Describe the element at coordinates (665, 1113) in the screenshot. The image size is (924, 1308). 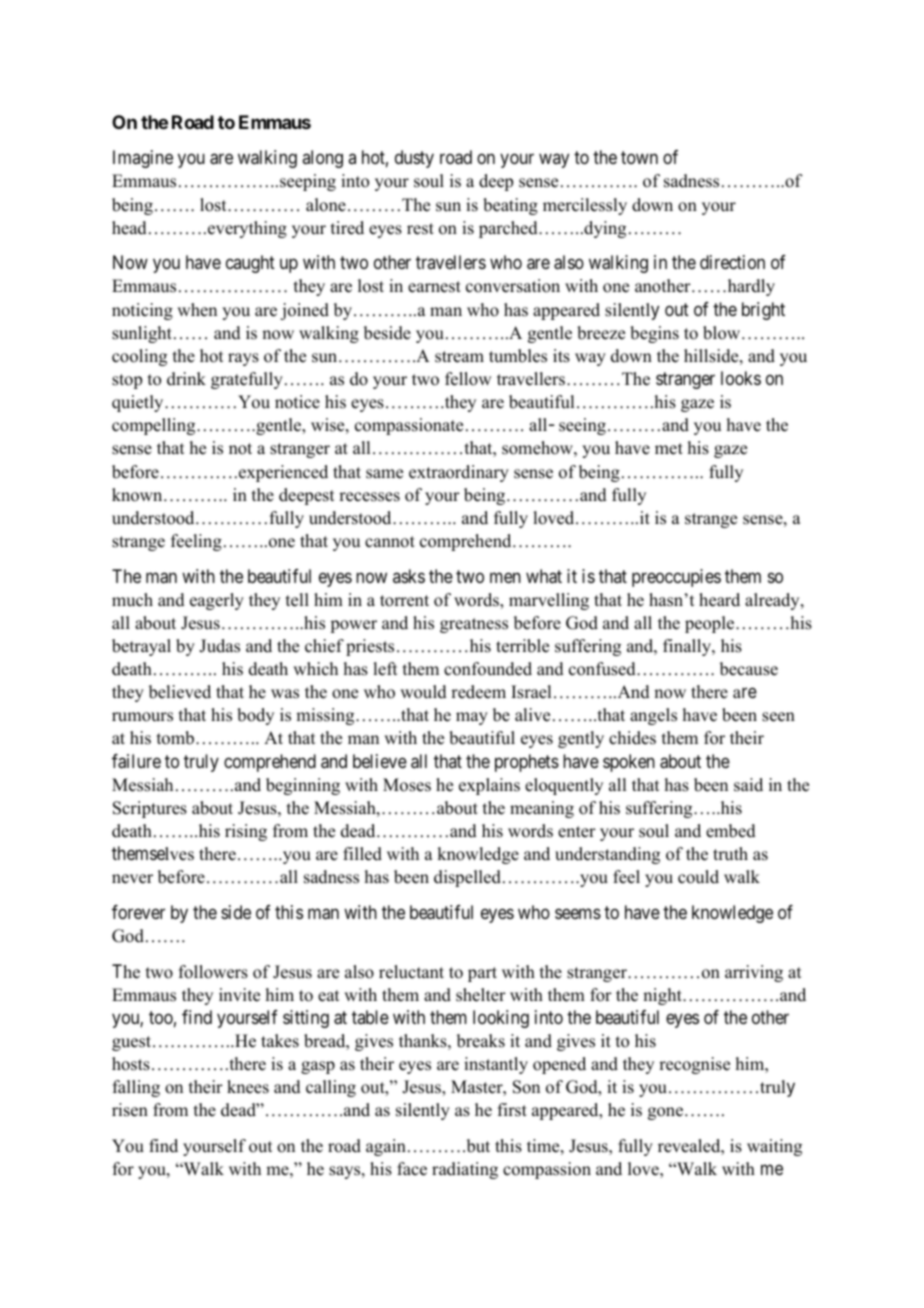
I see `gone` at that location.
